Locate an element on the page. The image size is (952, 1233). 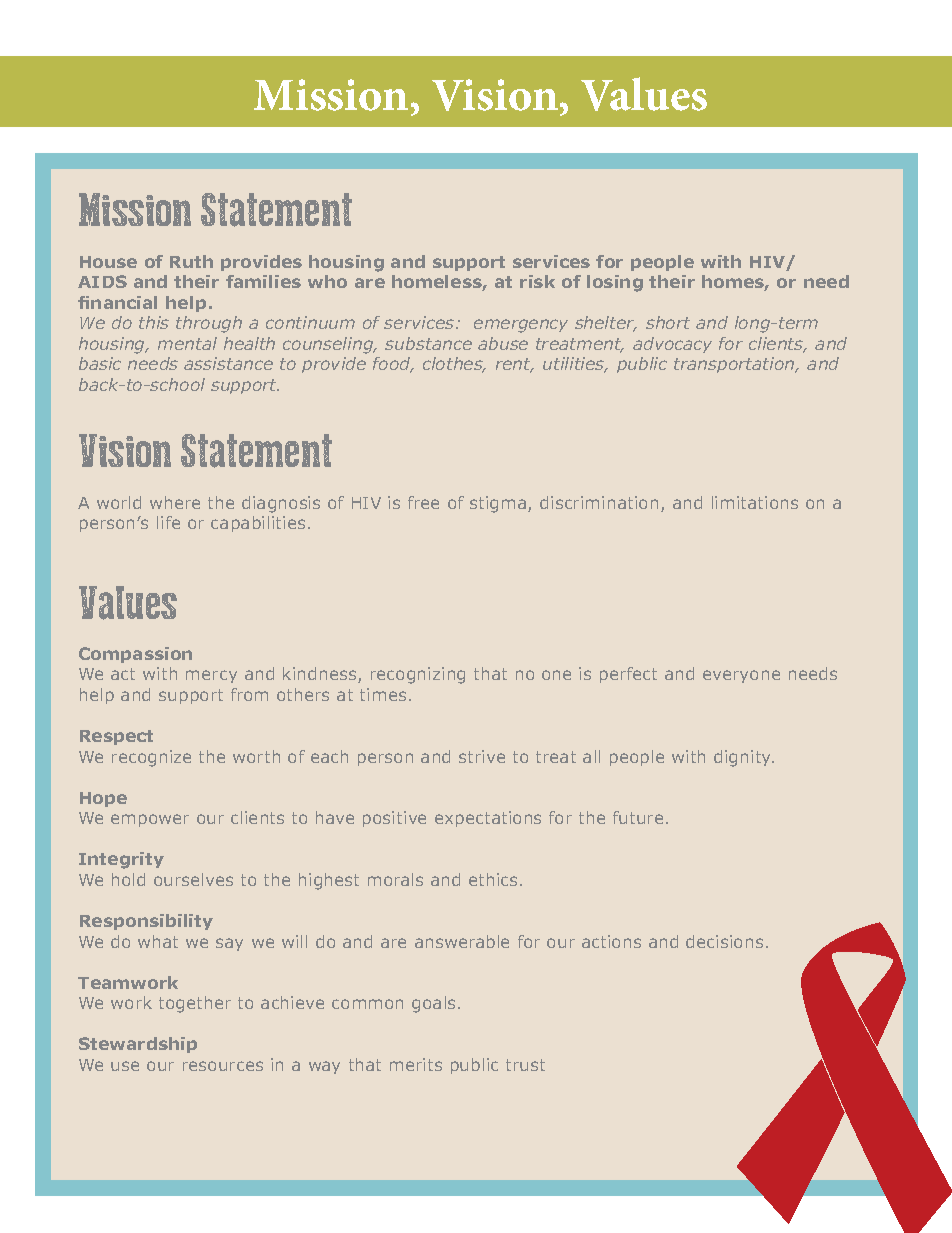
ourselves is located at coordinates (193, 879).
